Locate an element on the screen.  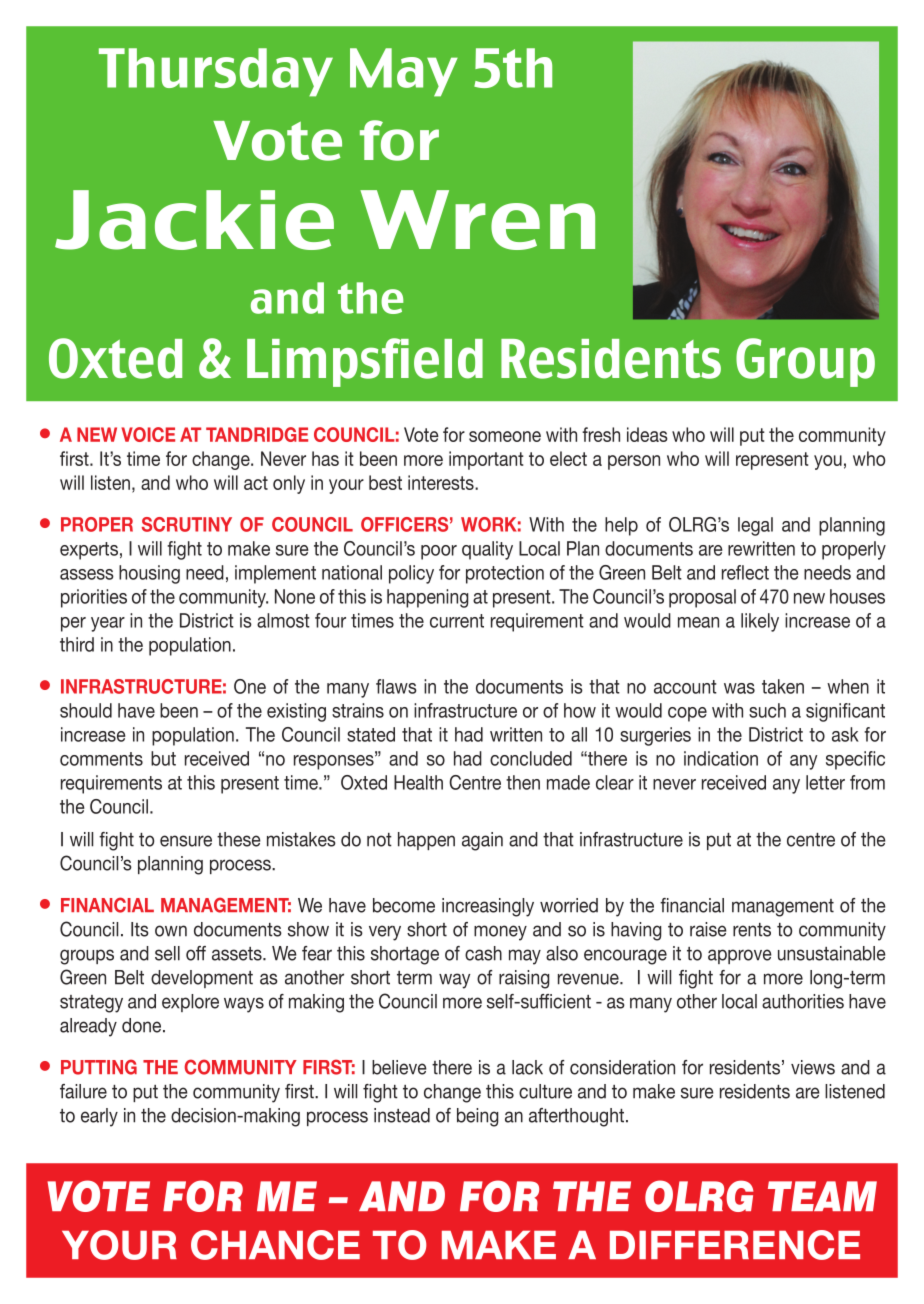
ideas is located at coordinates (647, 434).
